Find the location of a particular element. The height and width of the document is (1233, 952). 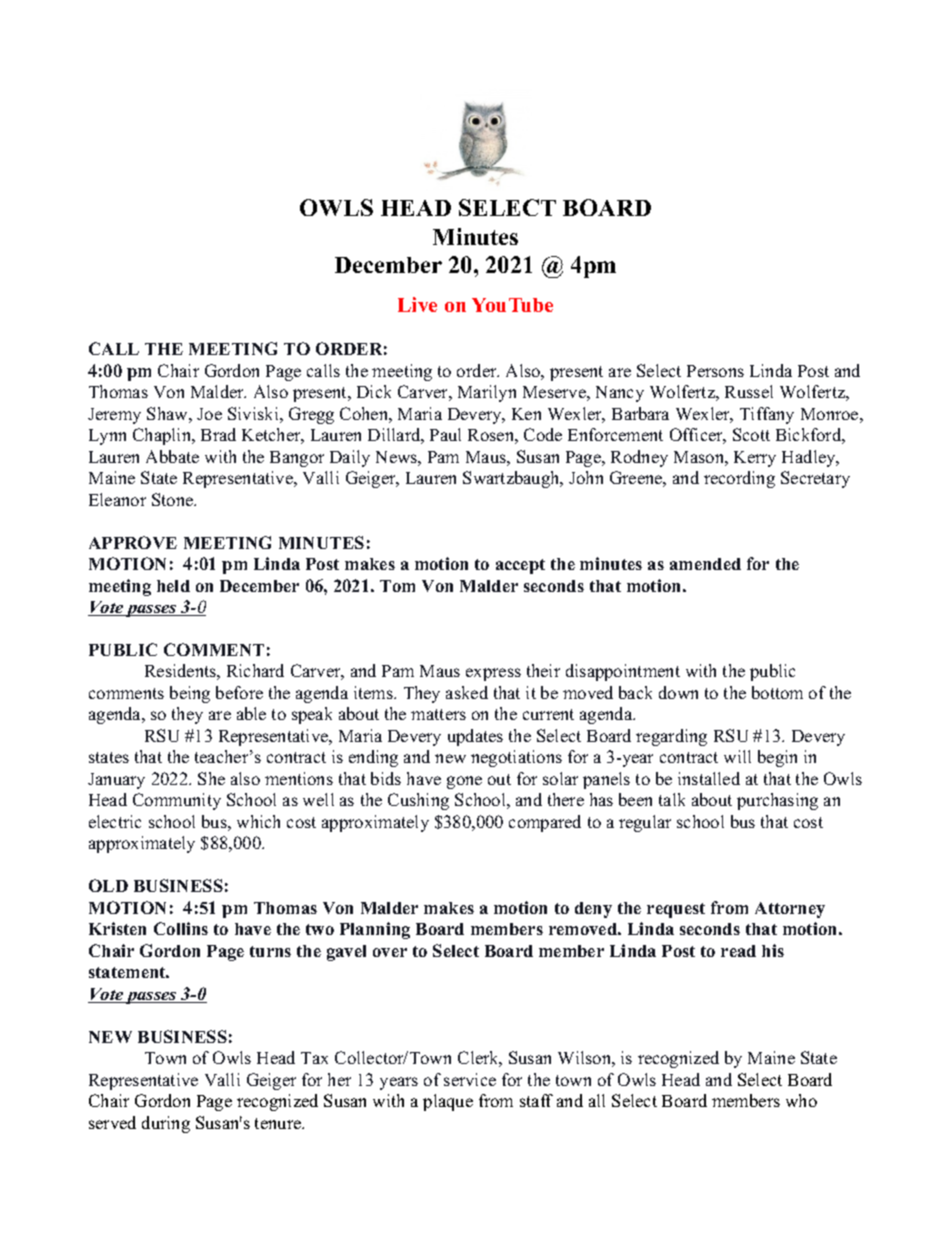

being is located at coordinates (190, 694).
